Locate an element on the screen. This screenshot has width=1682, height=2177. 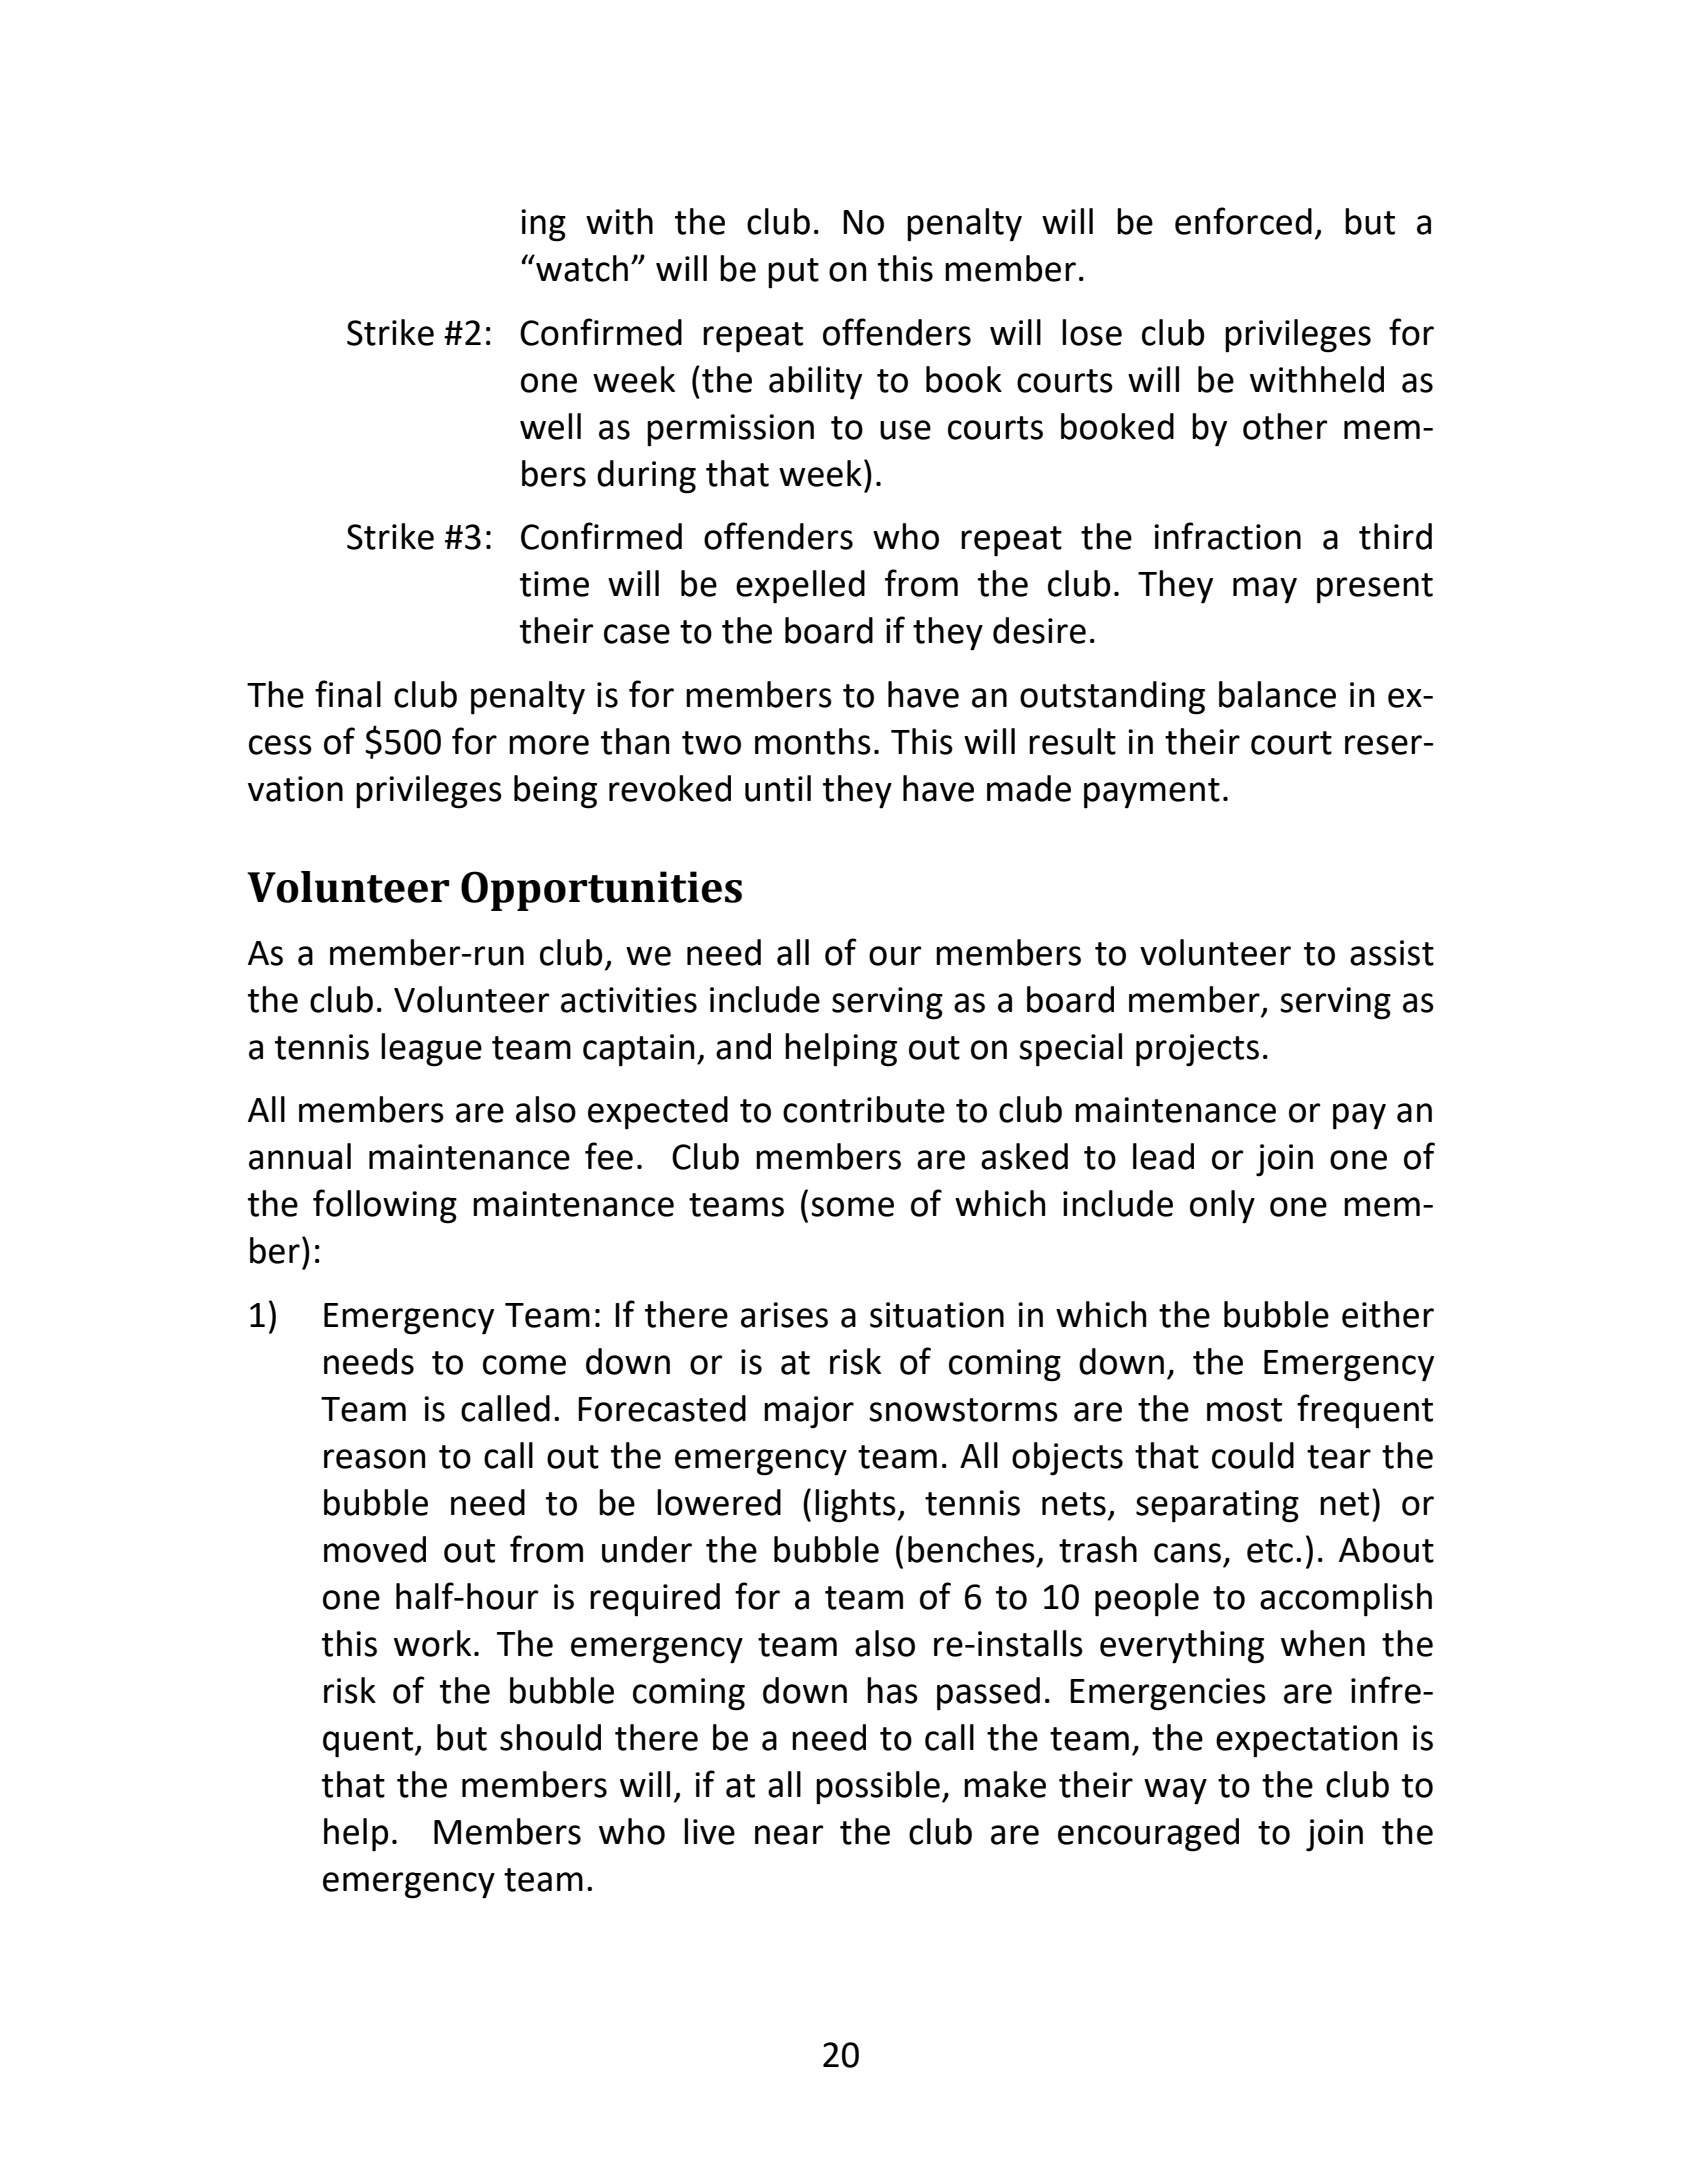
balance is located at coordinates (1277, 694).
